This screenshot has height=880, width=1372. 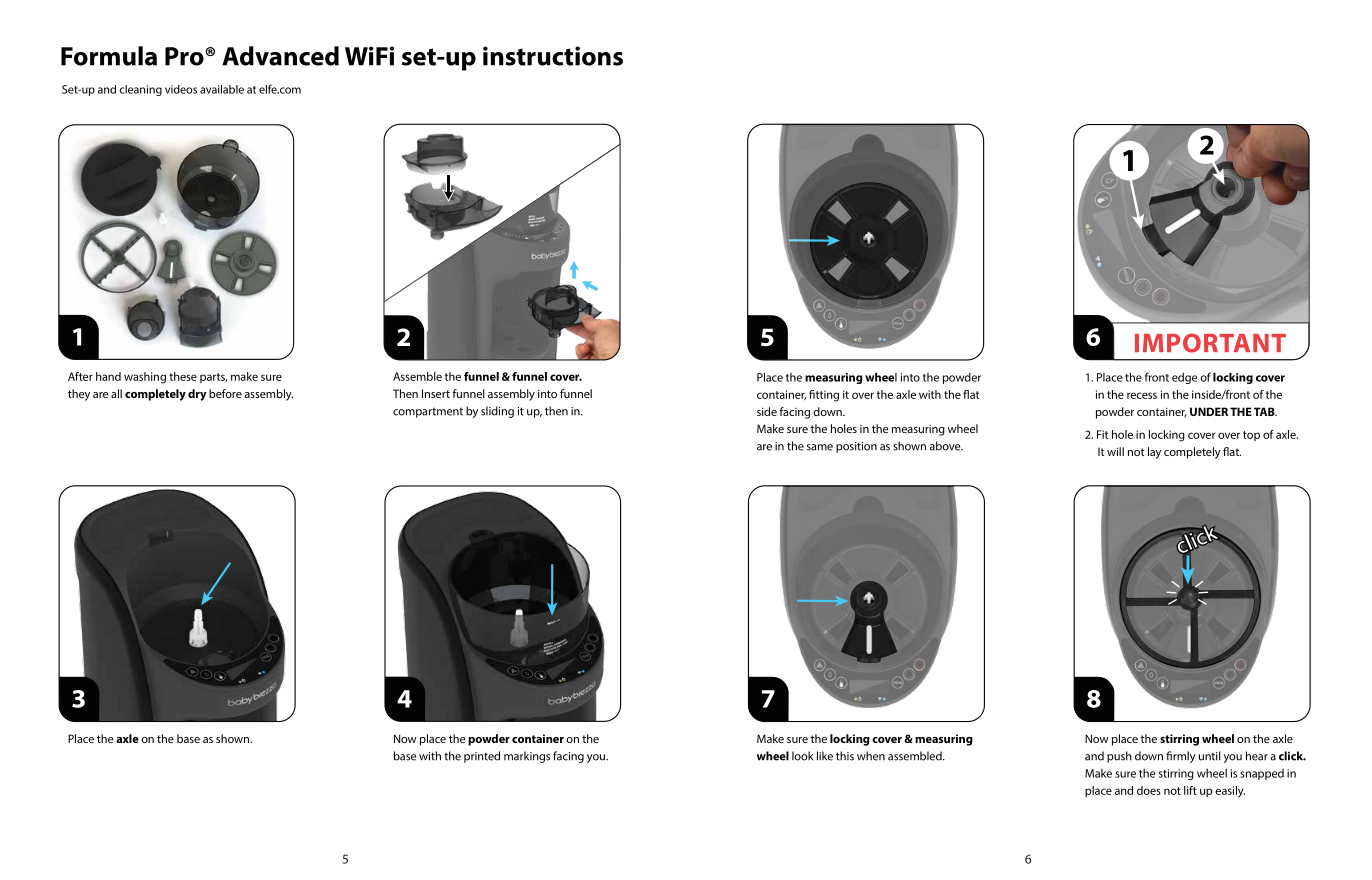 What do you see at coordinates (802, 756) in the screenshot?
I see `look` at bounding box center [802, 756].
